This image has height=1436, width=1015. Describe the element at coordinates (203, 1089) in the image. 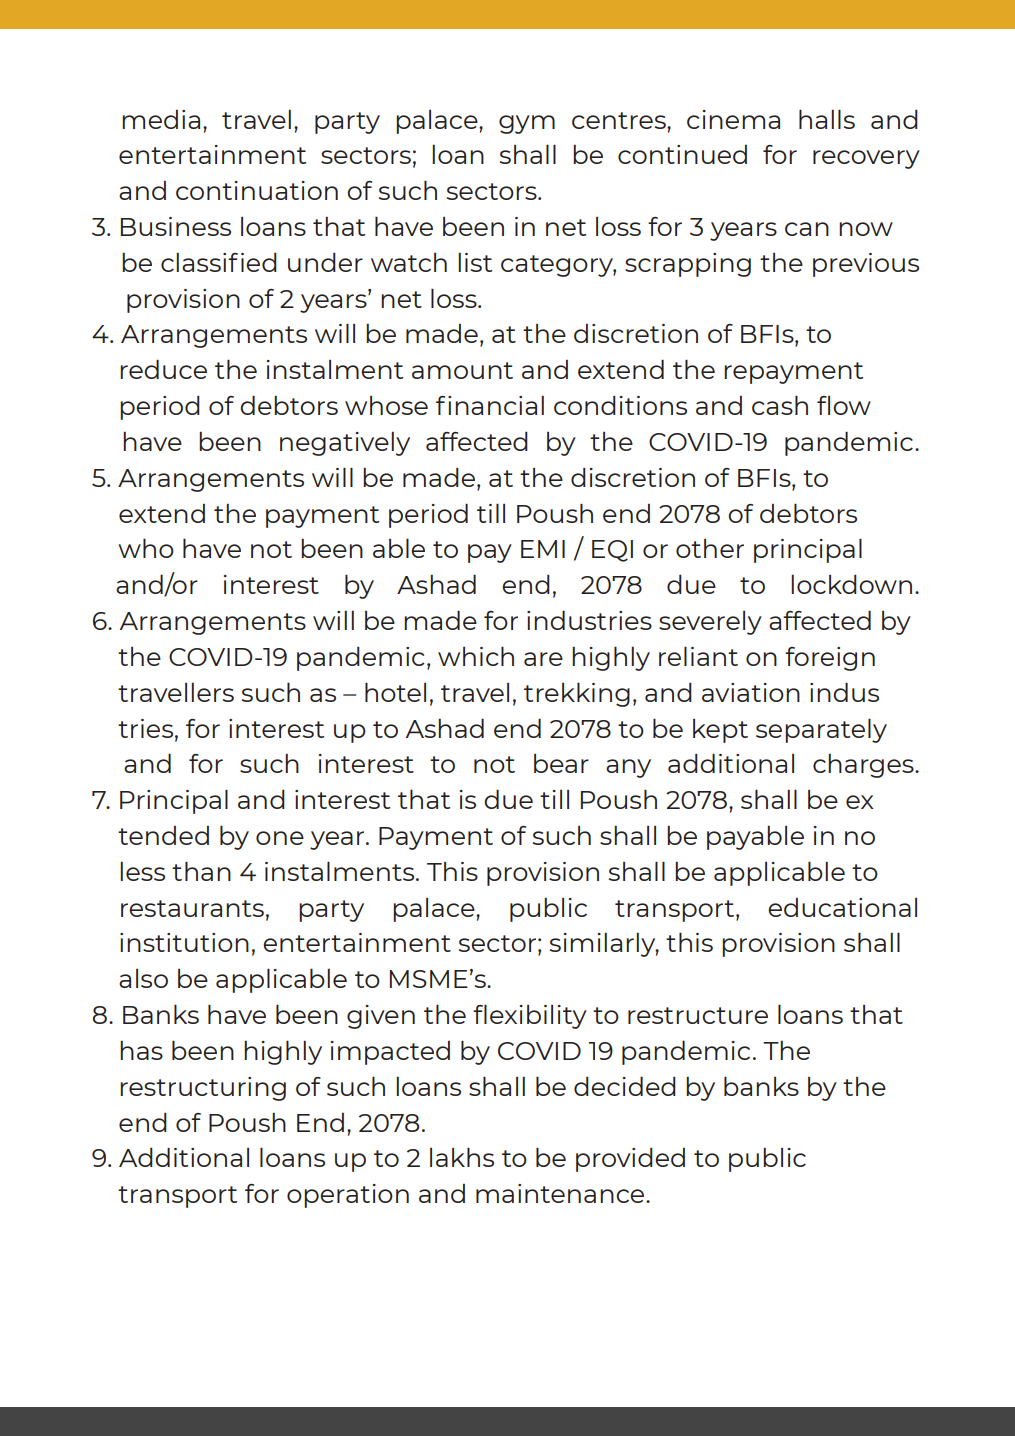

I see `restructuring` at that location.
